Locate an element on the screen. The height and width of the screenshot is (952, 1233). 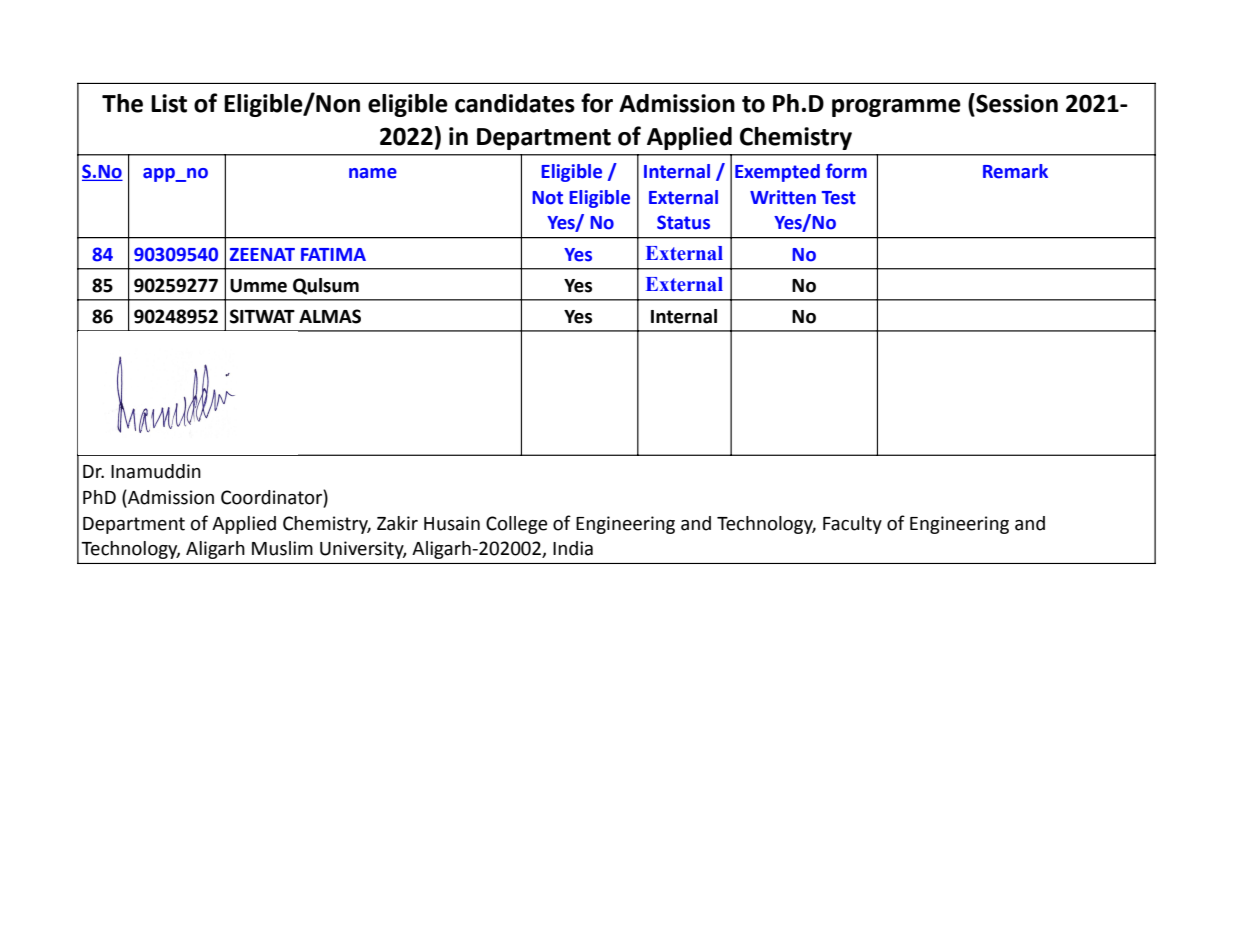
List is located at coordinates (169, 103).
